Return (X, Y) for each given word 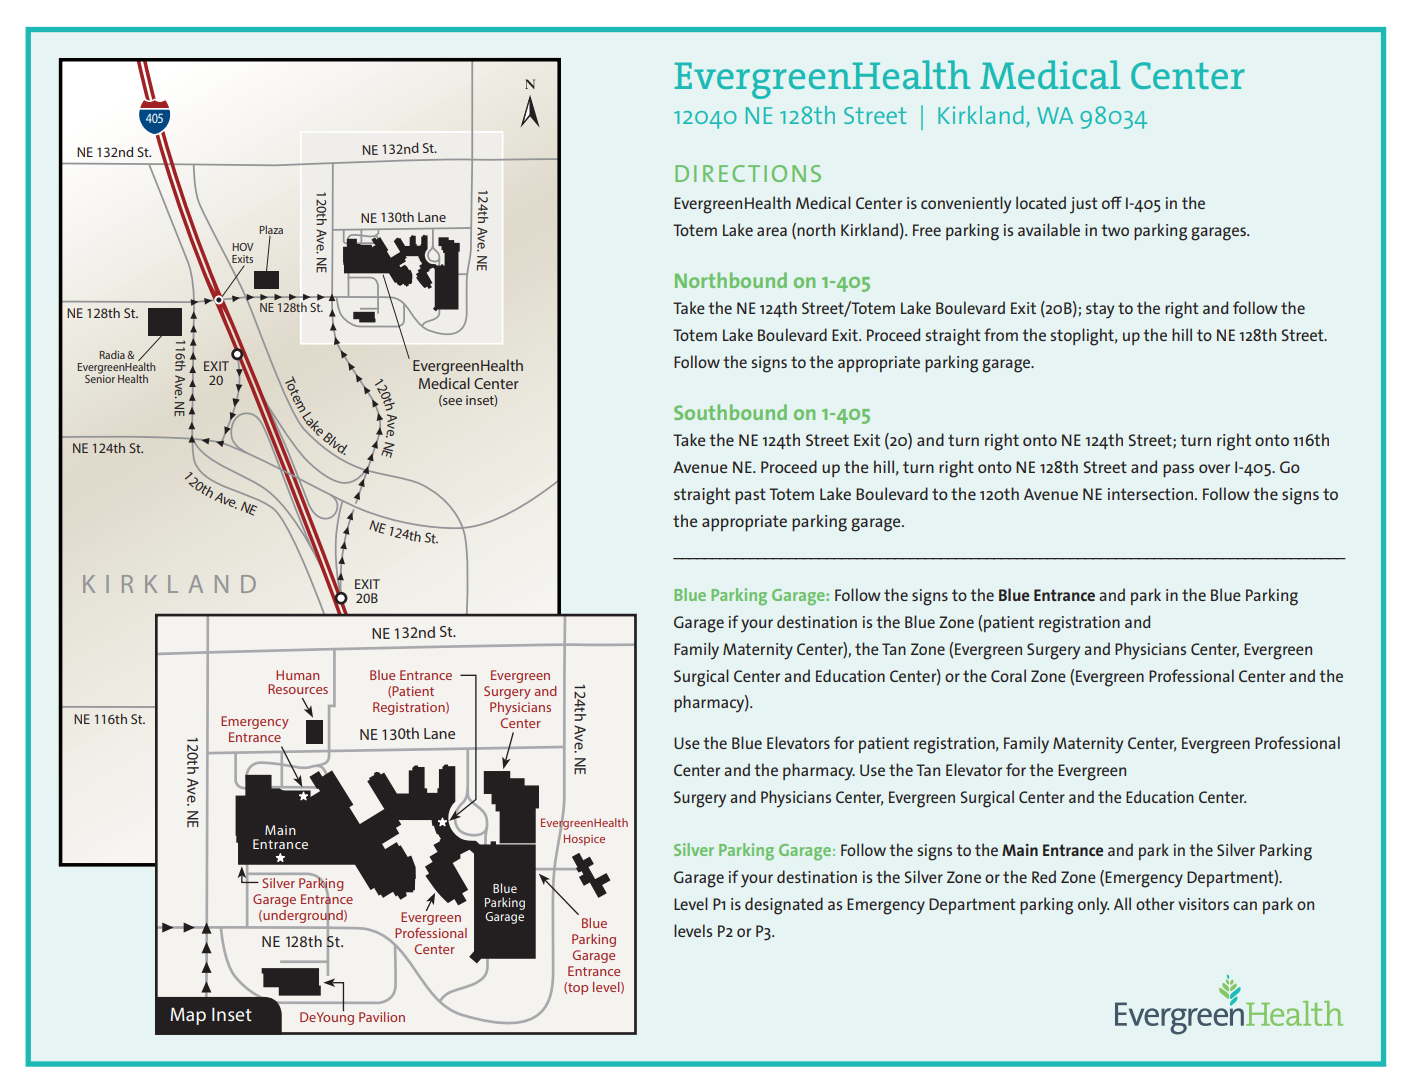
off (1112, 202)
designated (784, 906)
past (750, 496)
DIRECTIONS (748, 173)
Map (188, 1016)
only (1093, 906)
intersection (1152, 494)
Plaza (271, 229)
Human (297, 675)
